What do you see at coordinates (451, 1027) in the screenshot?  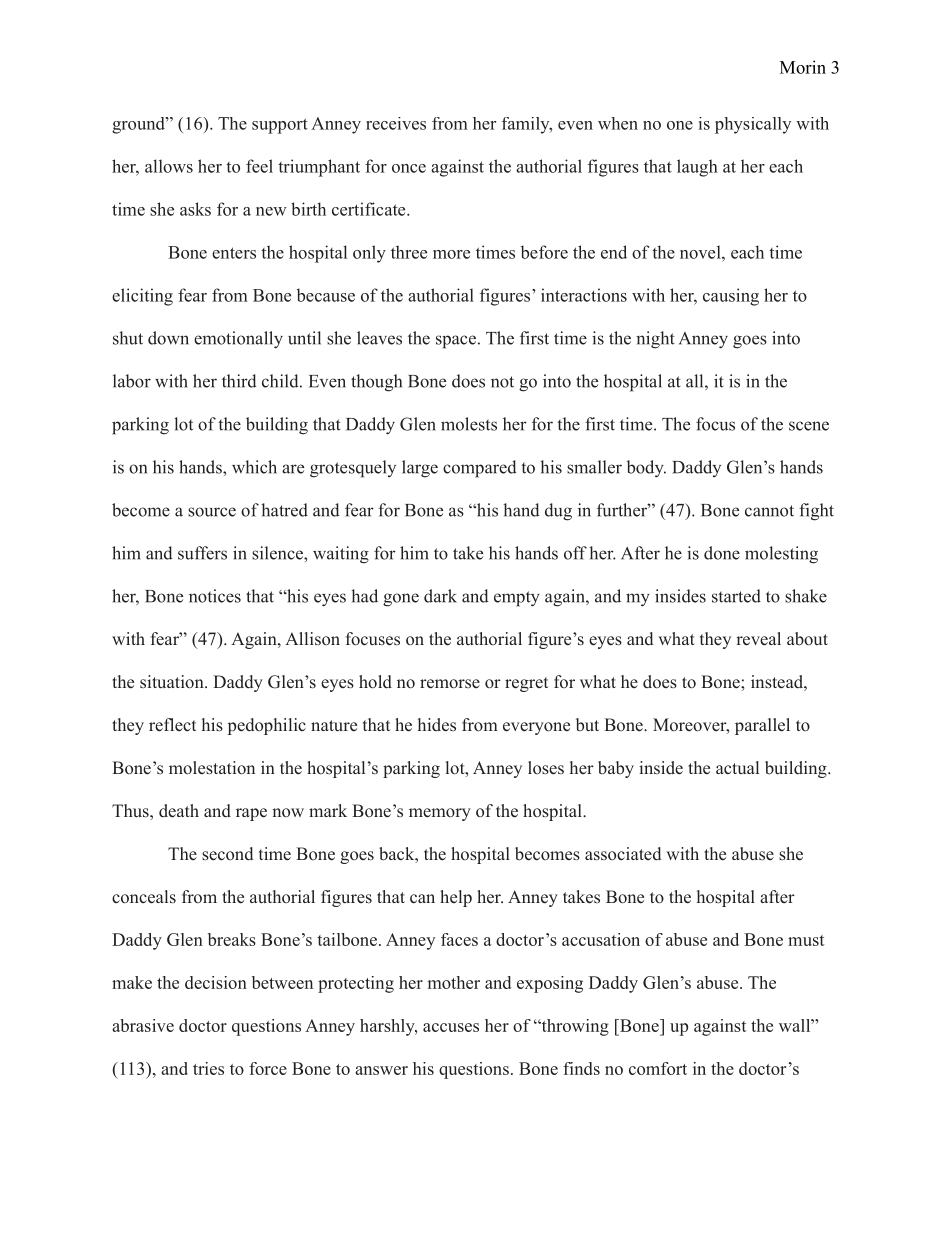 I see `accuses` at bounding box center [451, 1027].
